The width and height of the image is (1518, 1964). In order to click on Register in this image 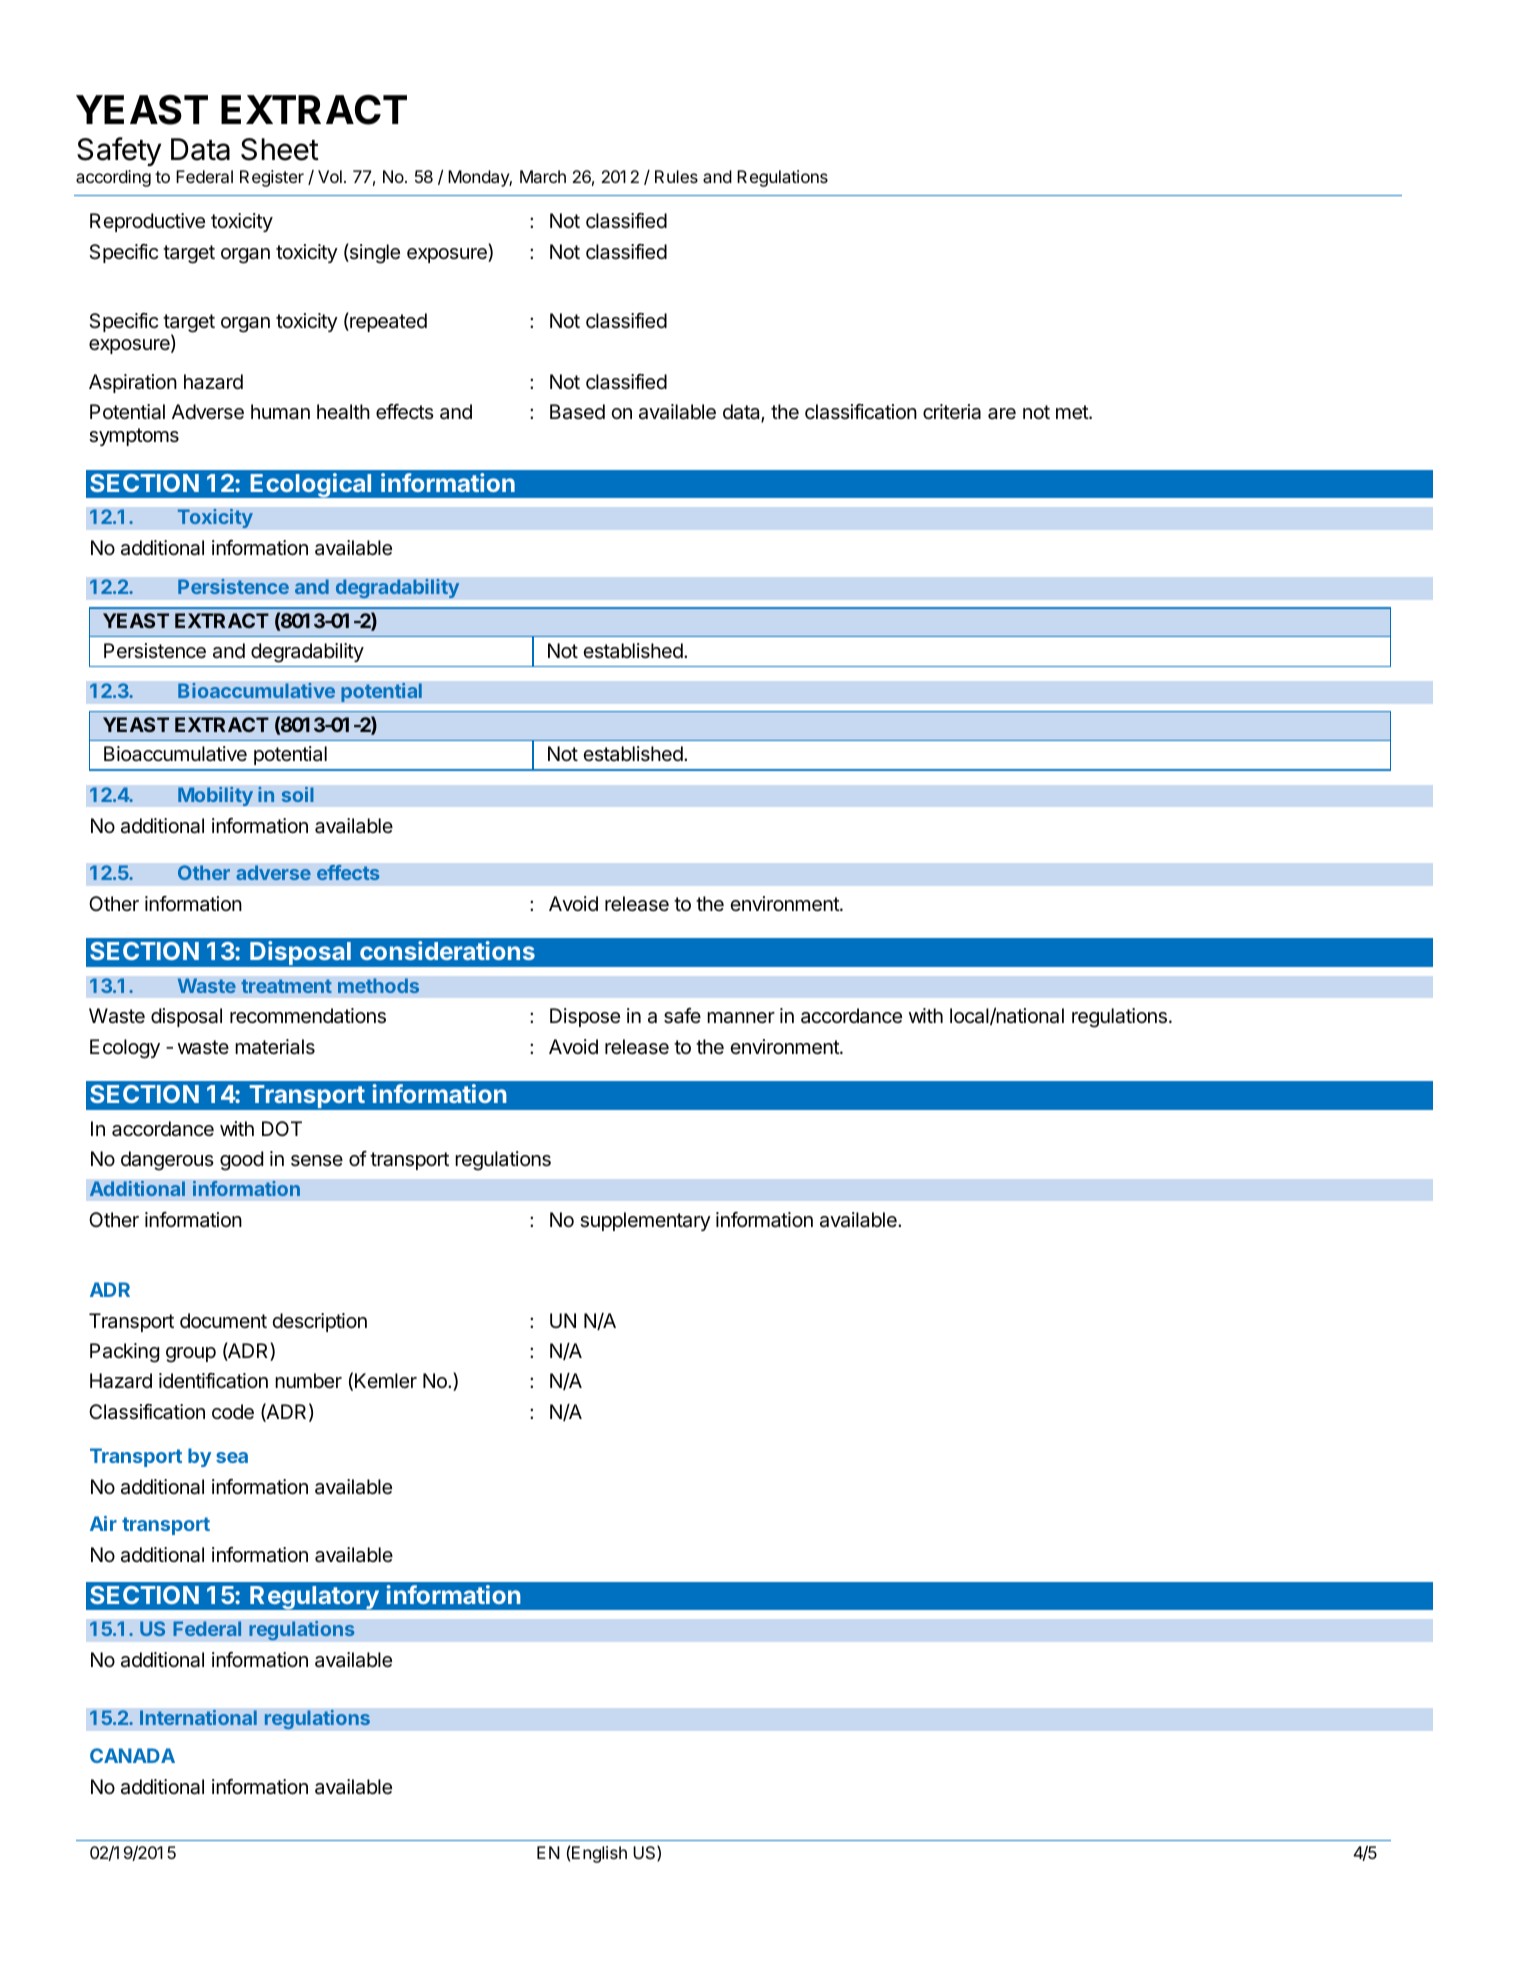, I will do `click(272, 178)`.
